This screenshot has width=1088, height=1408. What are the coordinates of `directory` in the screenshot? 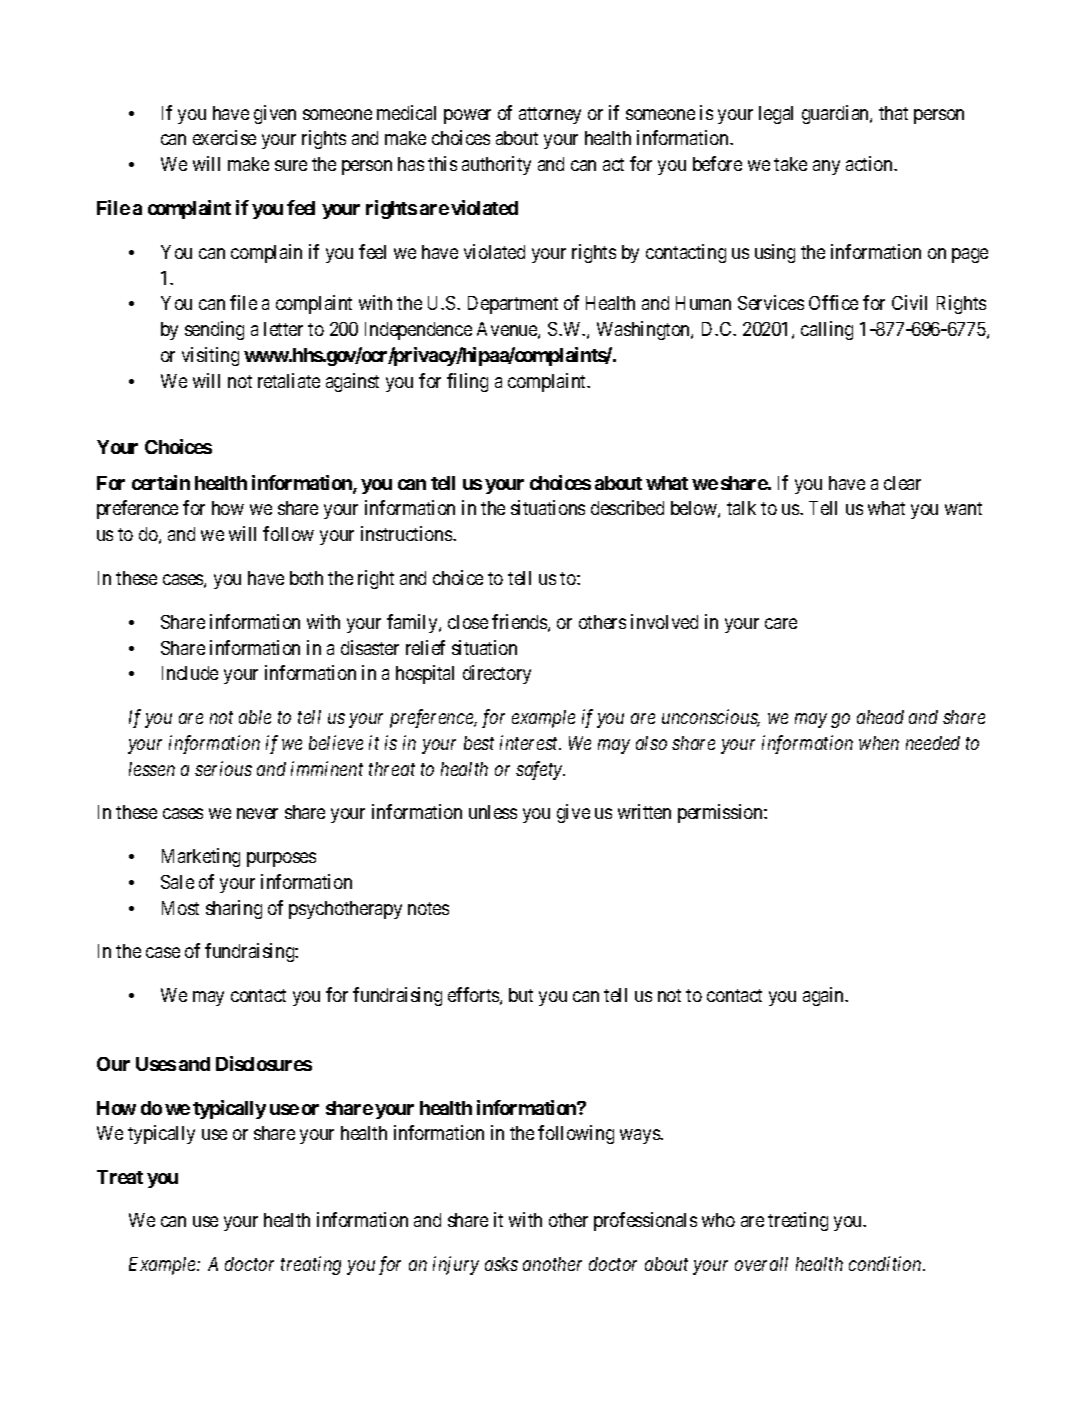 It's located at (497, 674).
